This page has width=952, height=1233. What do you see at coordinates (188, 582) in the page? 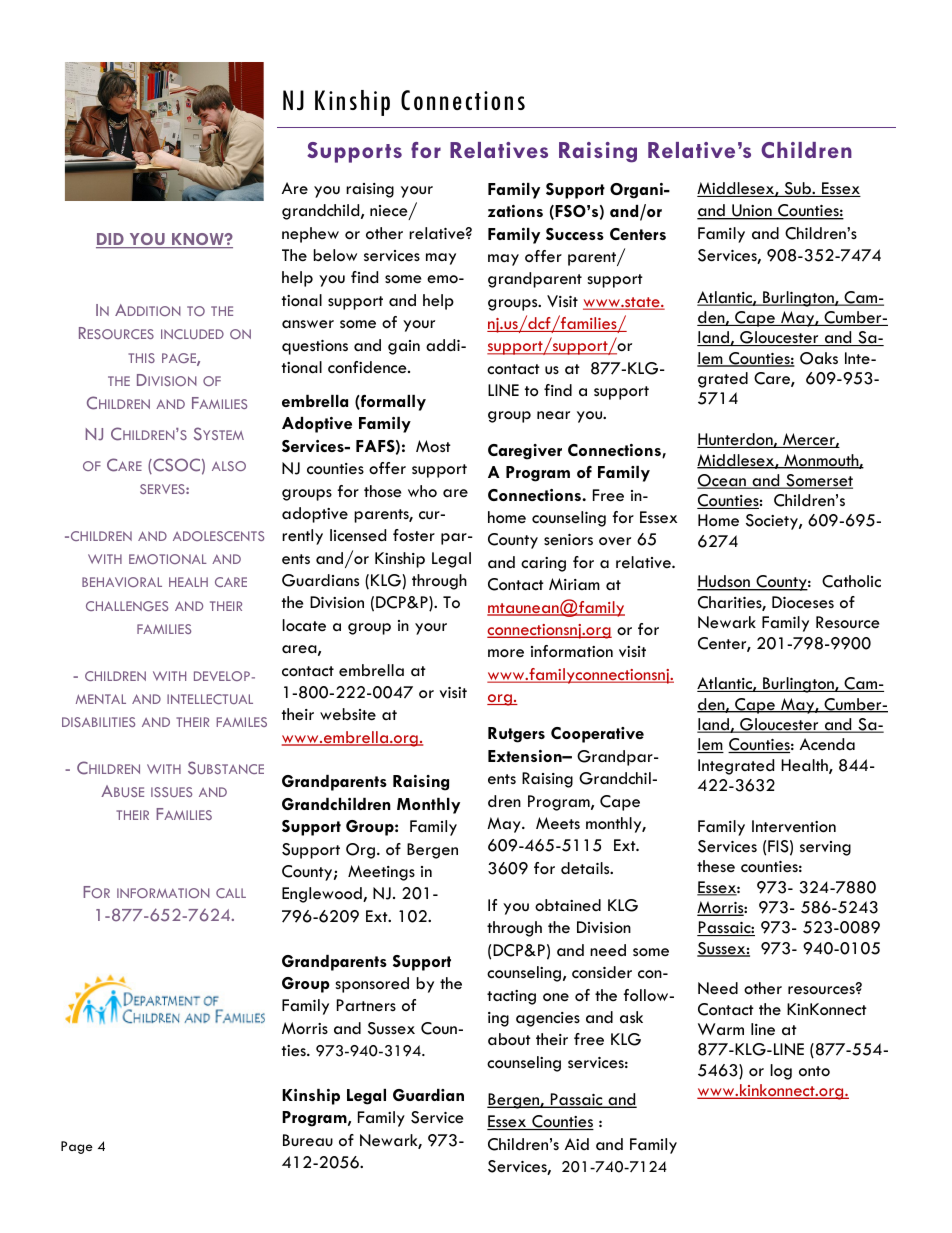
I see `HEALH` at bounding box center [188, 582].
